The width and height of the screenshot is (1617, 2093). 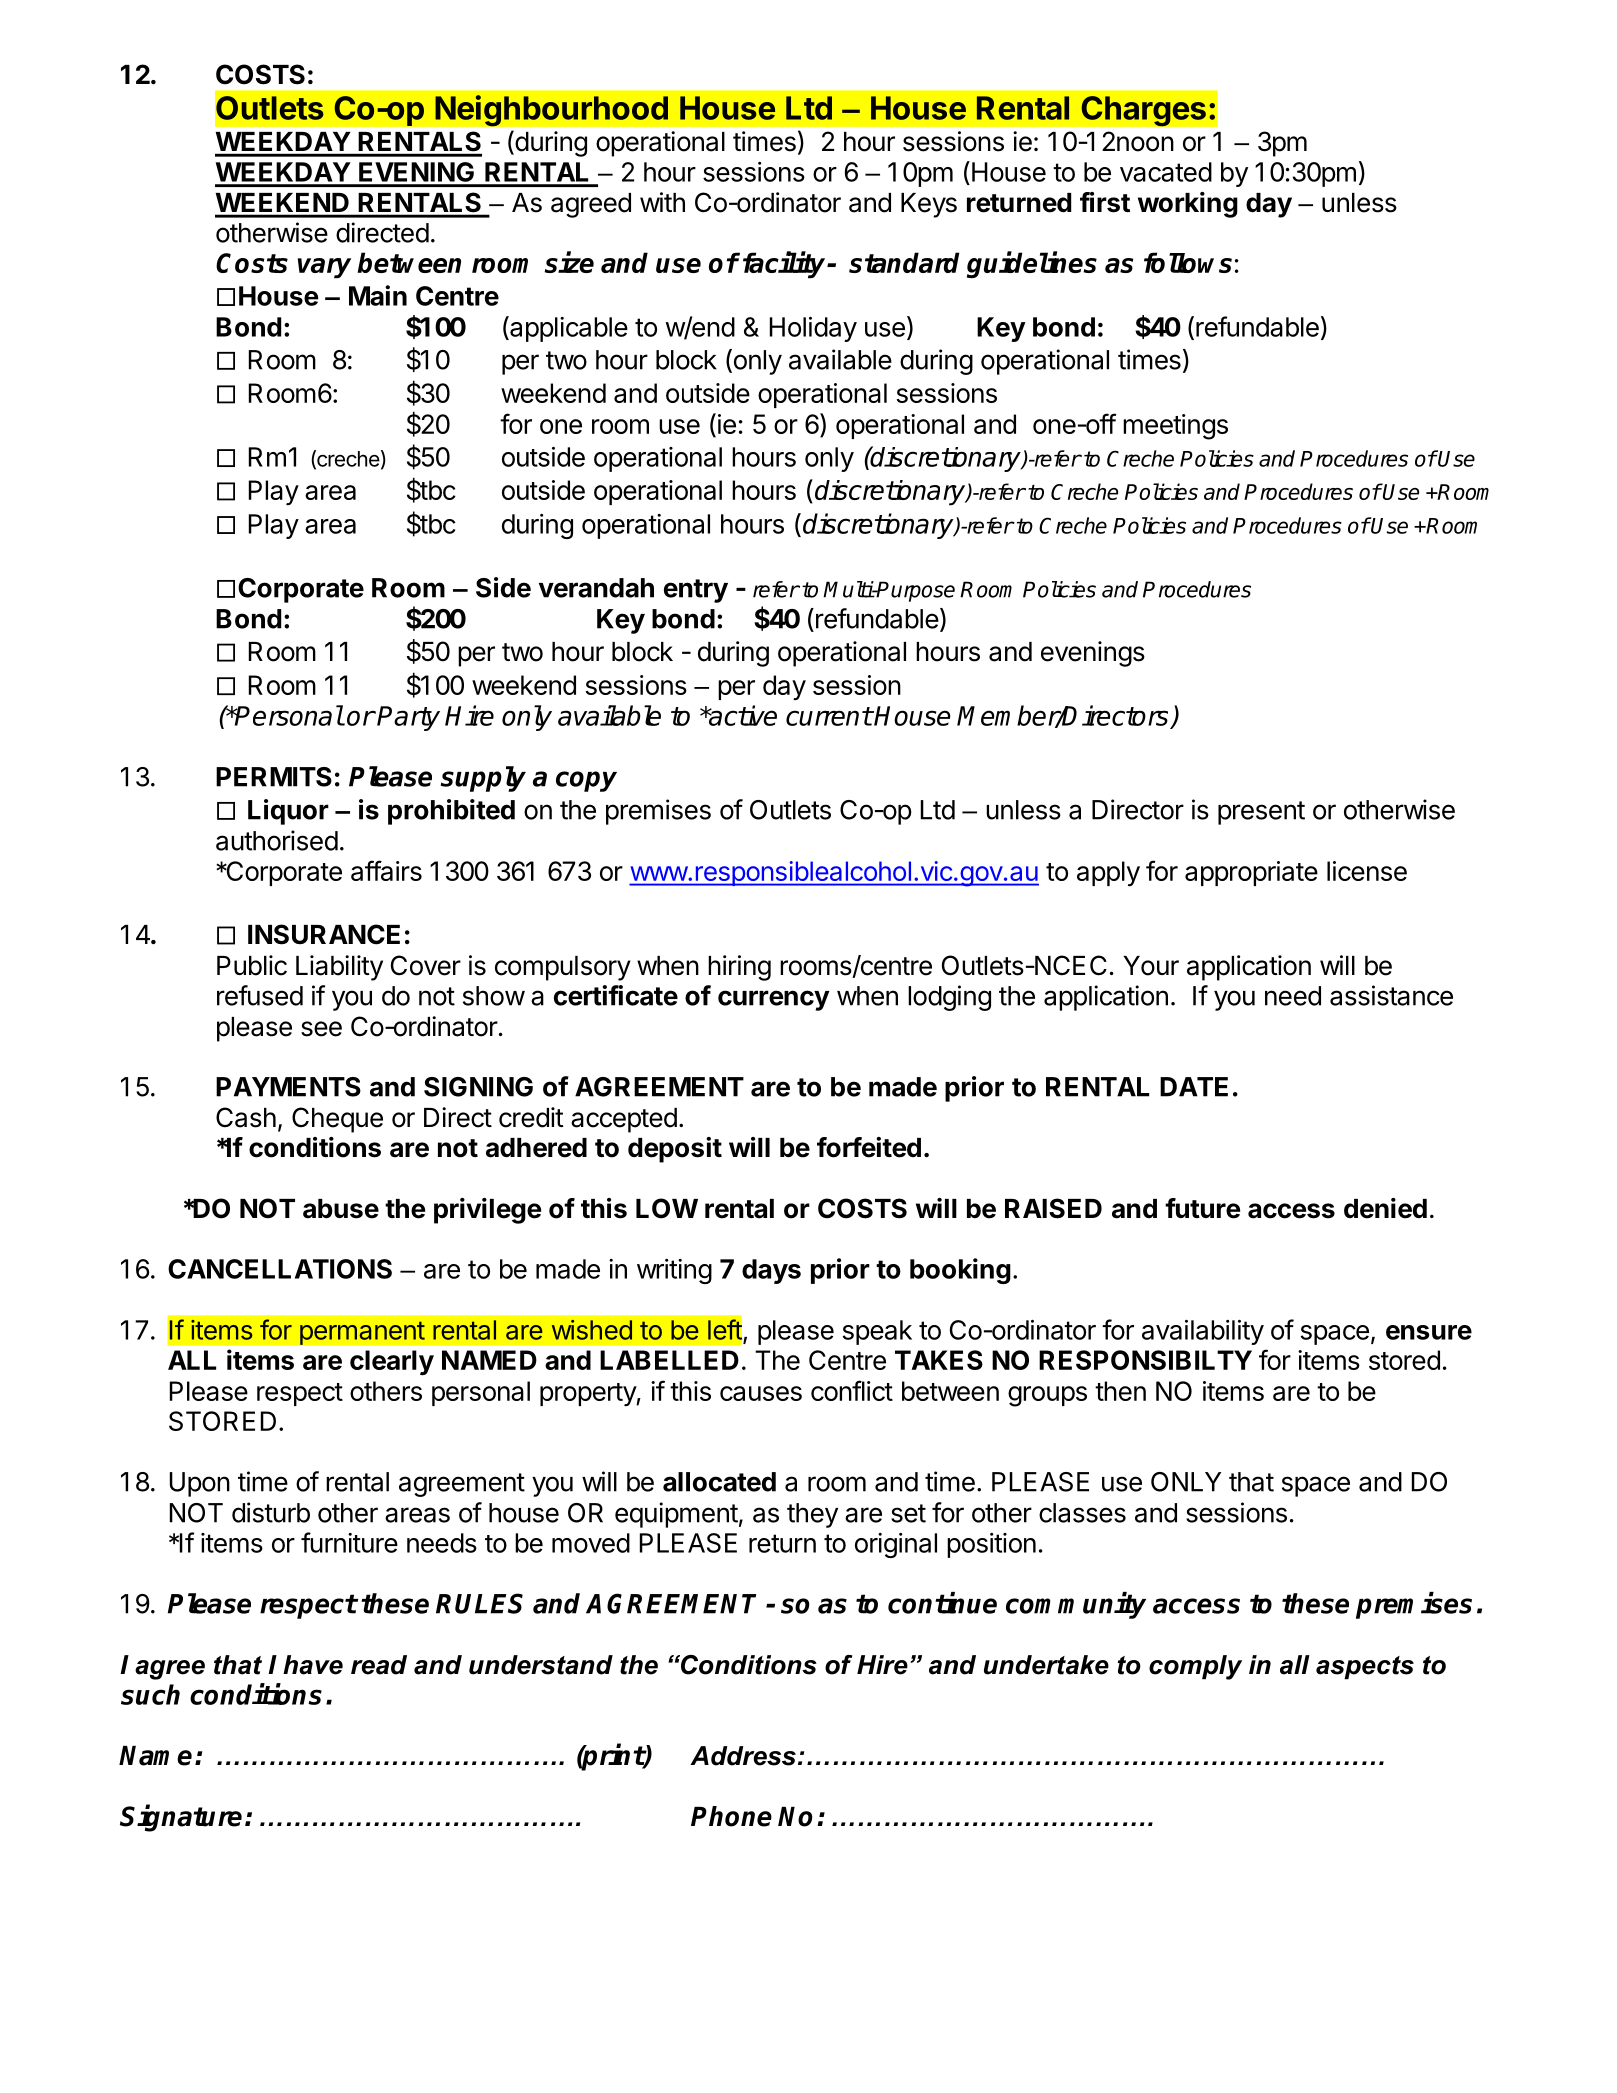 What do you see at coordinates (313, 1665) in the screenshot?
I see `have` at bounding box center [313, 1665].
